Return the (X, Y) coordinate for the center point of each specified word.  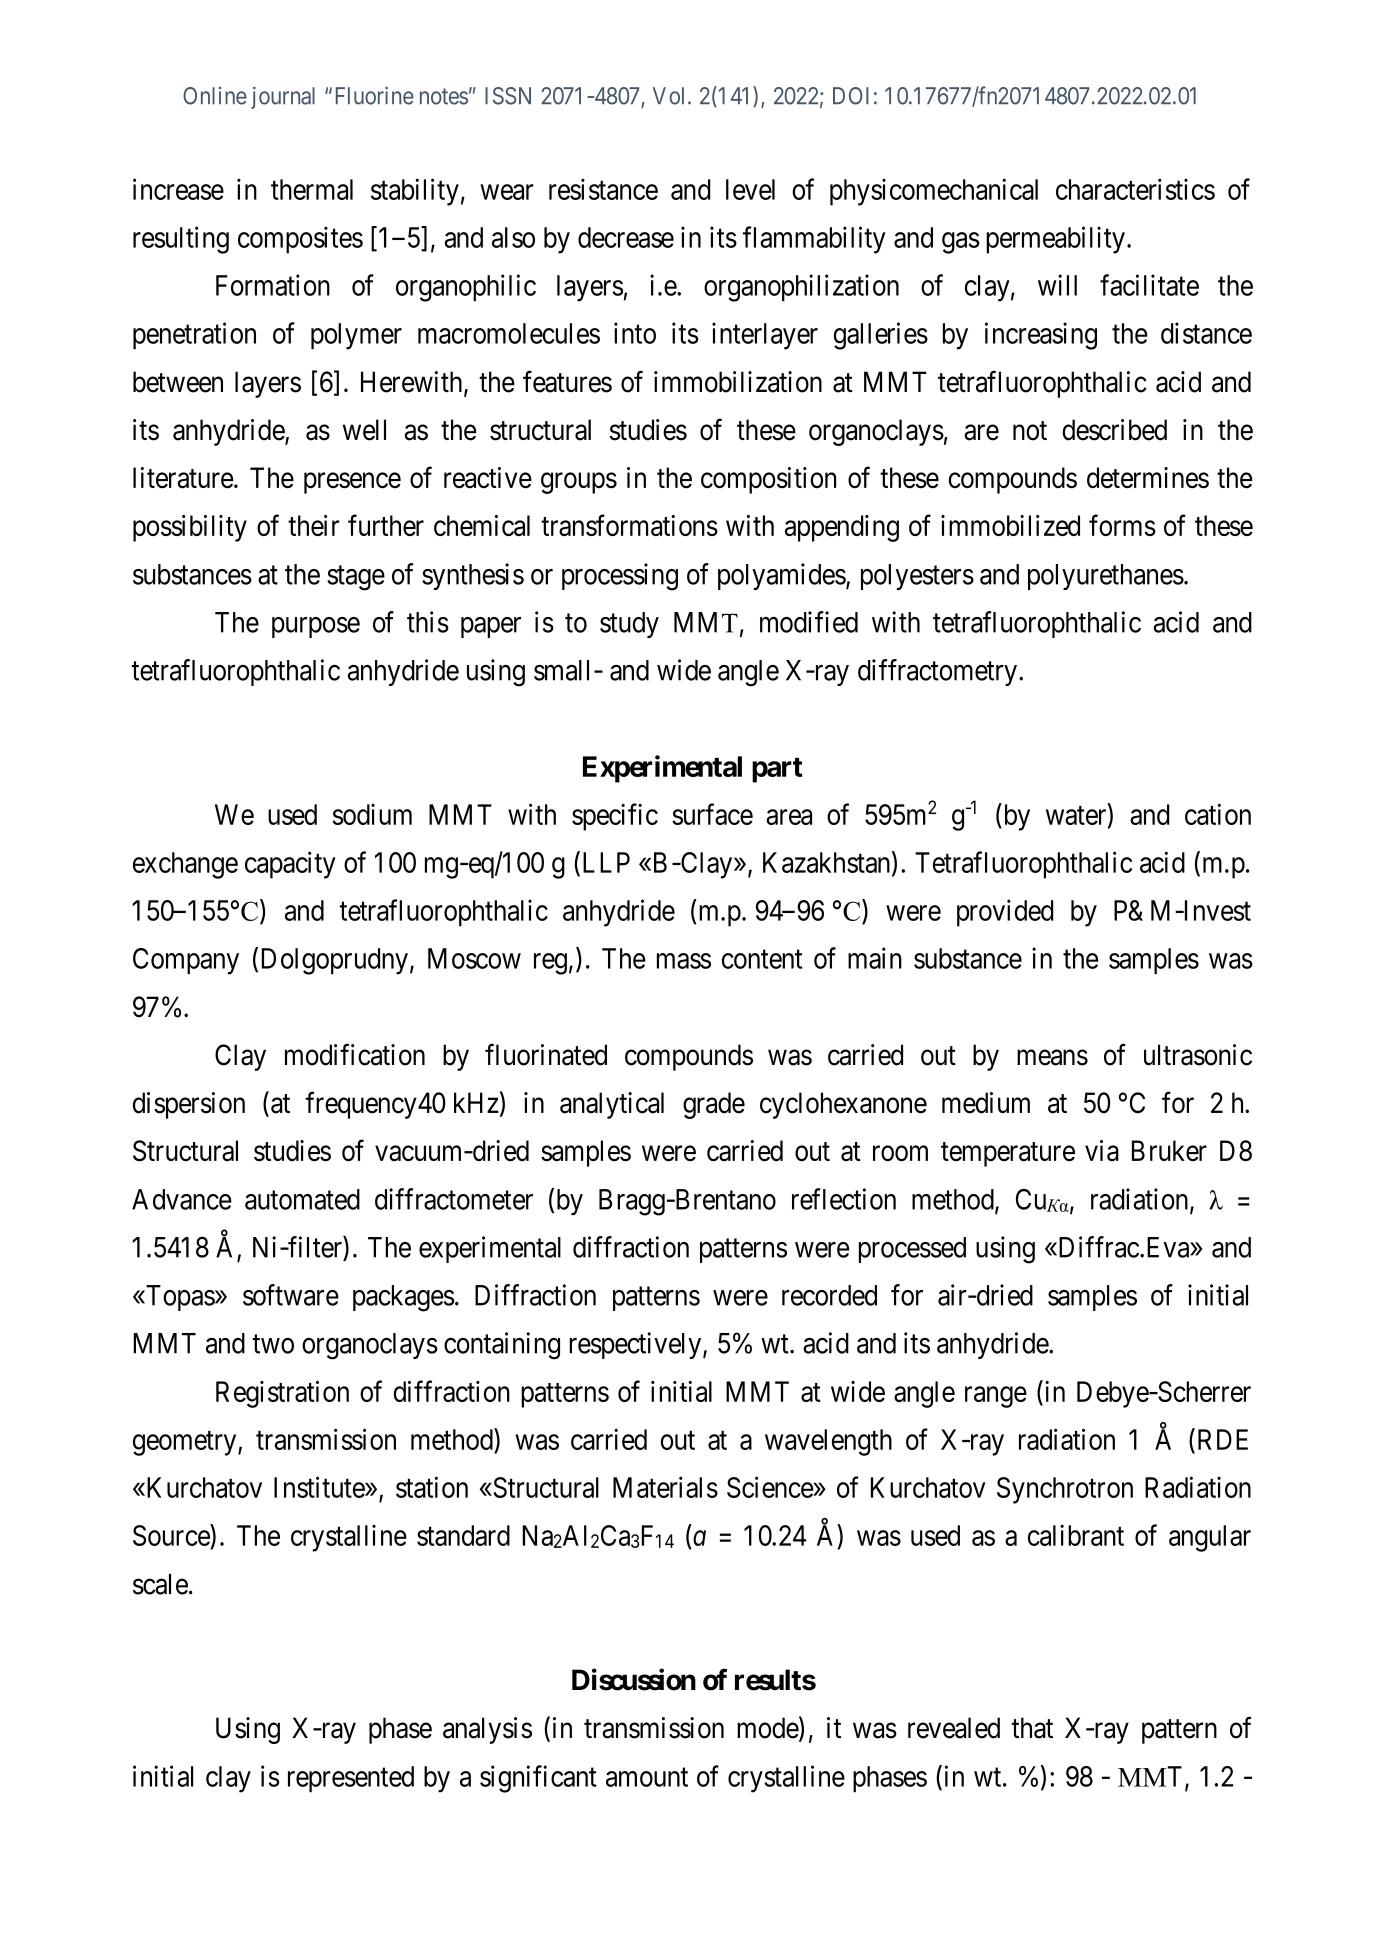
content (762, 959)
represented (351, 1779)
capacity (290, 865)
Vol (671, 96)
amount (647, 1777)
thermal (312, 189)
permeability (1055, 240)
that (1032, 1728)
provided (1005, 913)
